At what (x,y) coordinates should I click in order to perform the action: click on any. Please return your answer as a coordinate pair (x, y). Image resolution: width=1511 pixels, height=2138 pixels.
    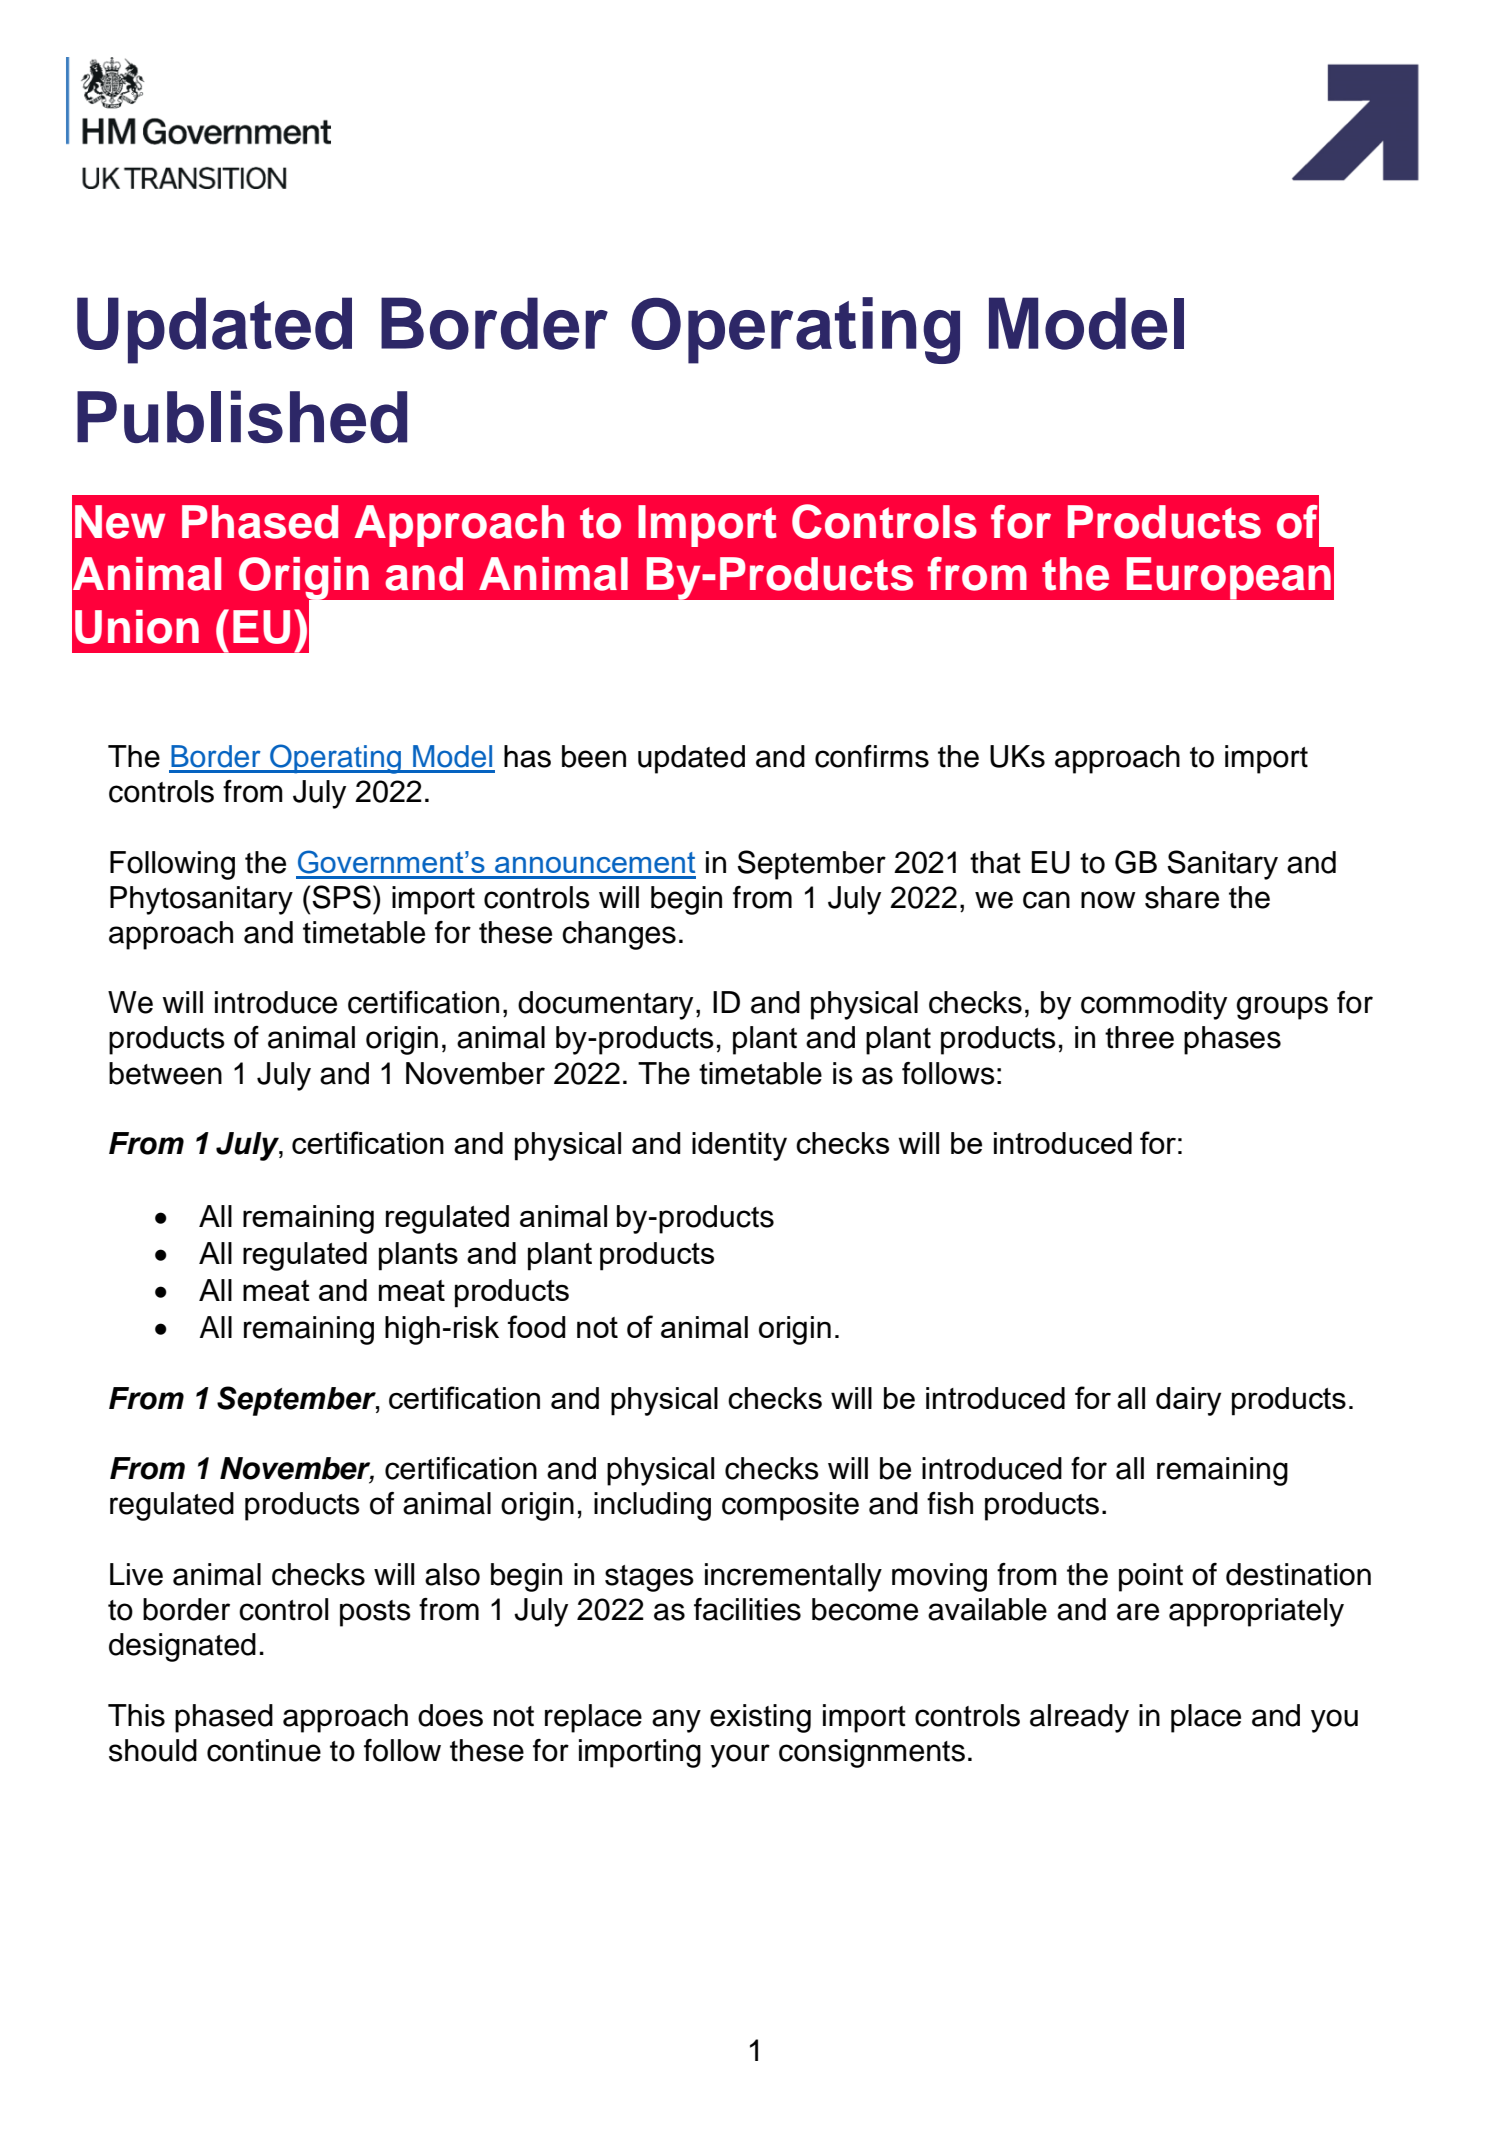
    Looking at the image, I should click on (676, 1721).
